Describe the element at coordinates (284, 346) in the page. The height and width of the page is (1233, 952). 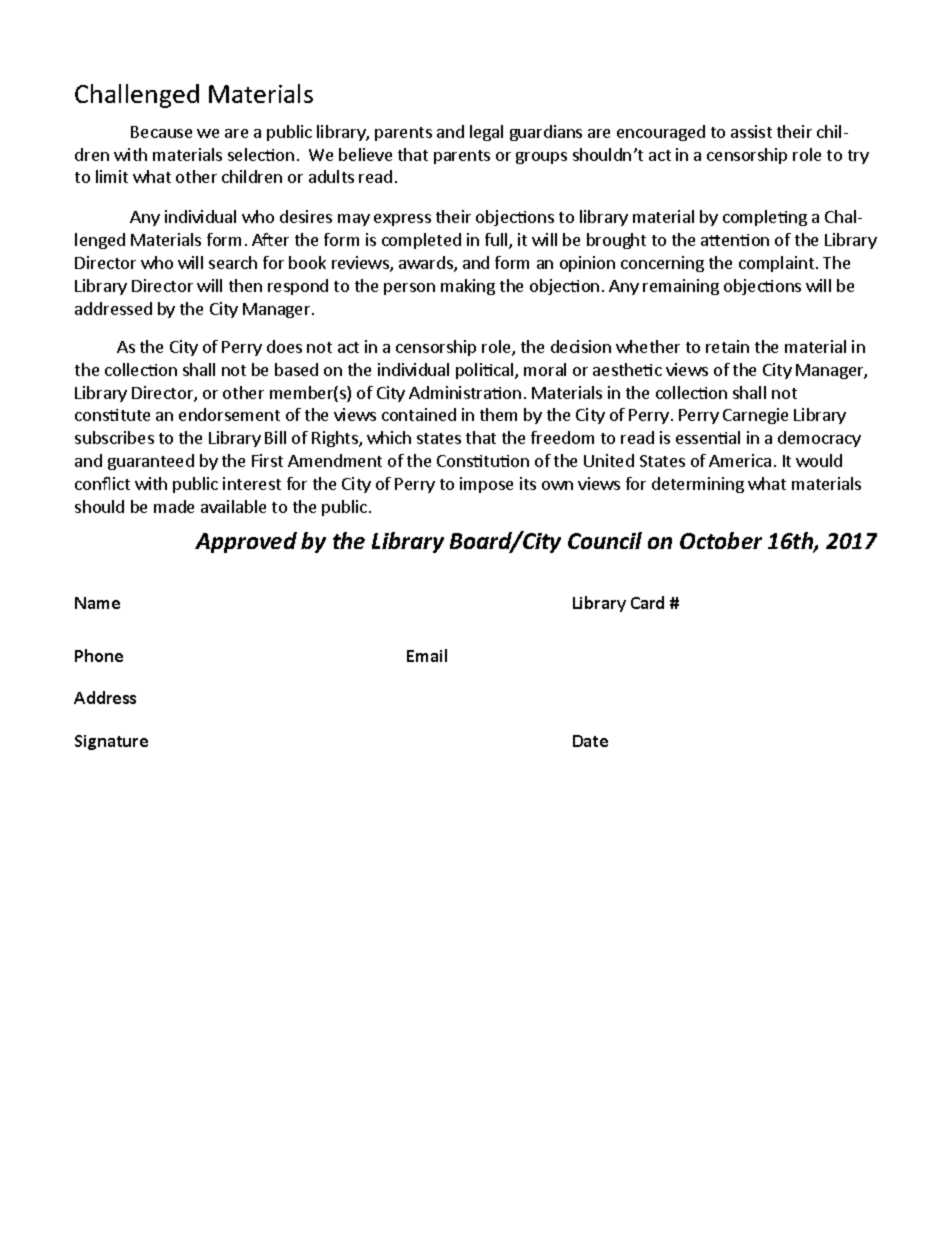
I see `does` at that location.
